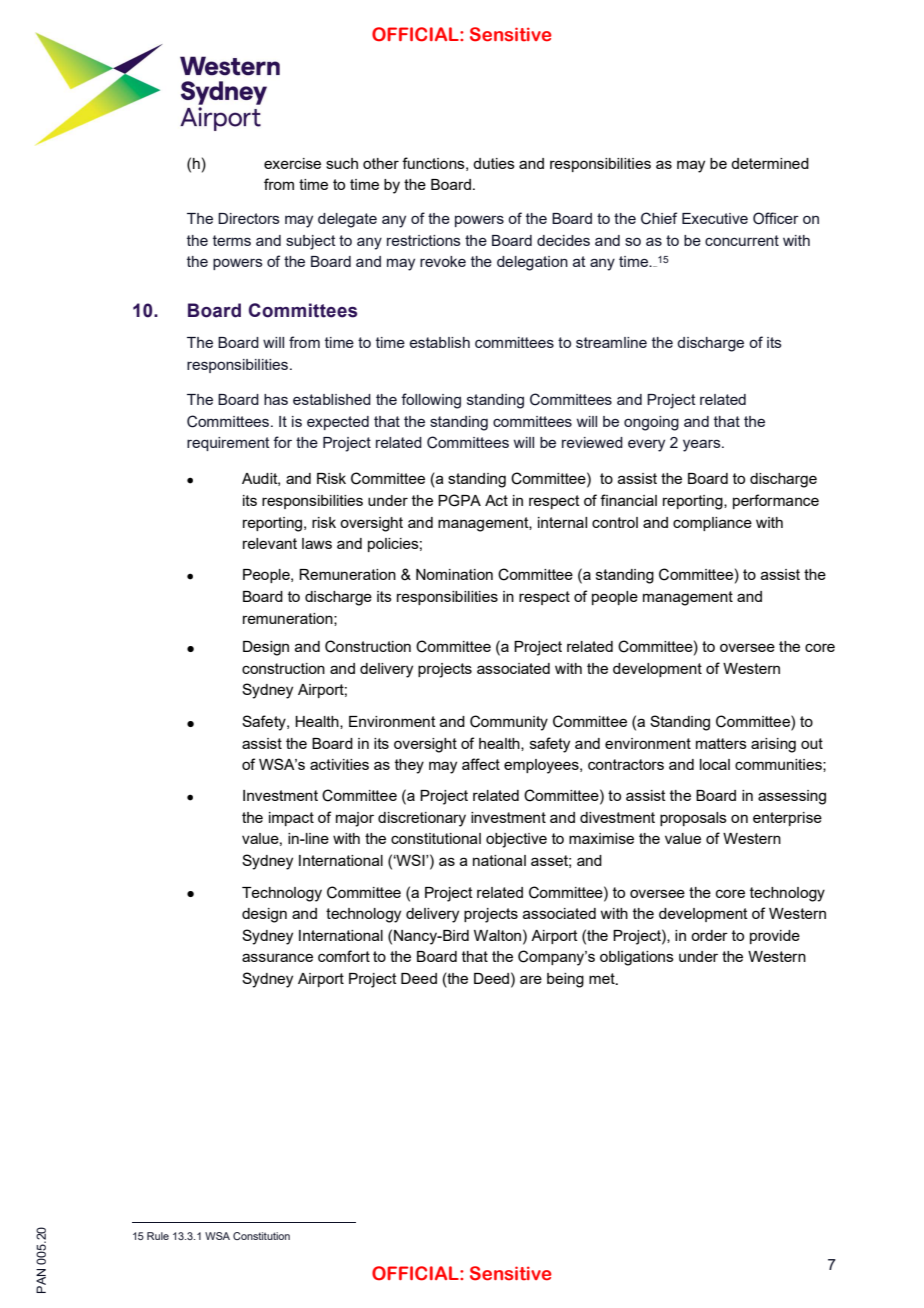 This image has height=1308, width=924. What do you see at coordinates (715, 218) in the image?
I see `Executive` at bounding box center [715, 218].
